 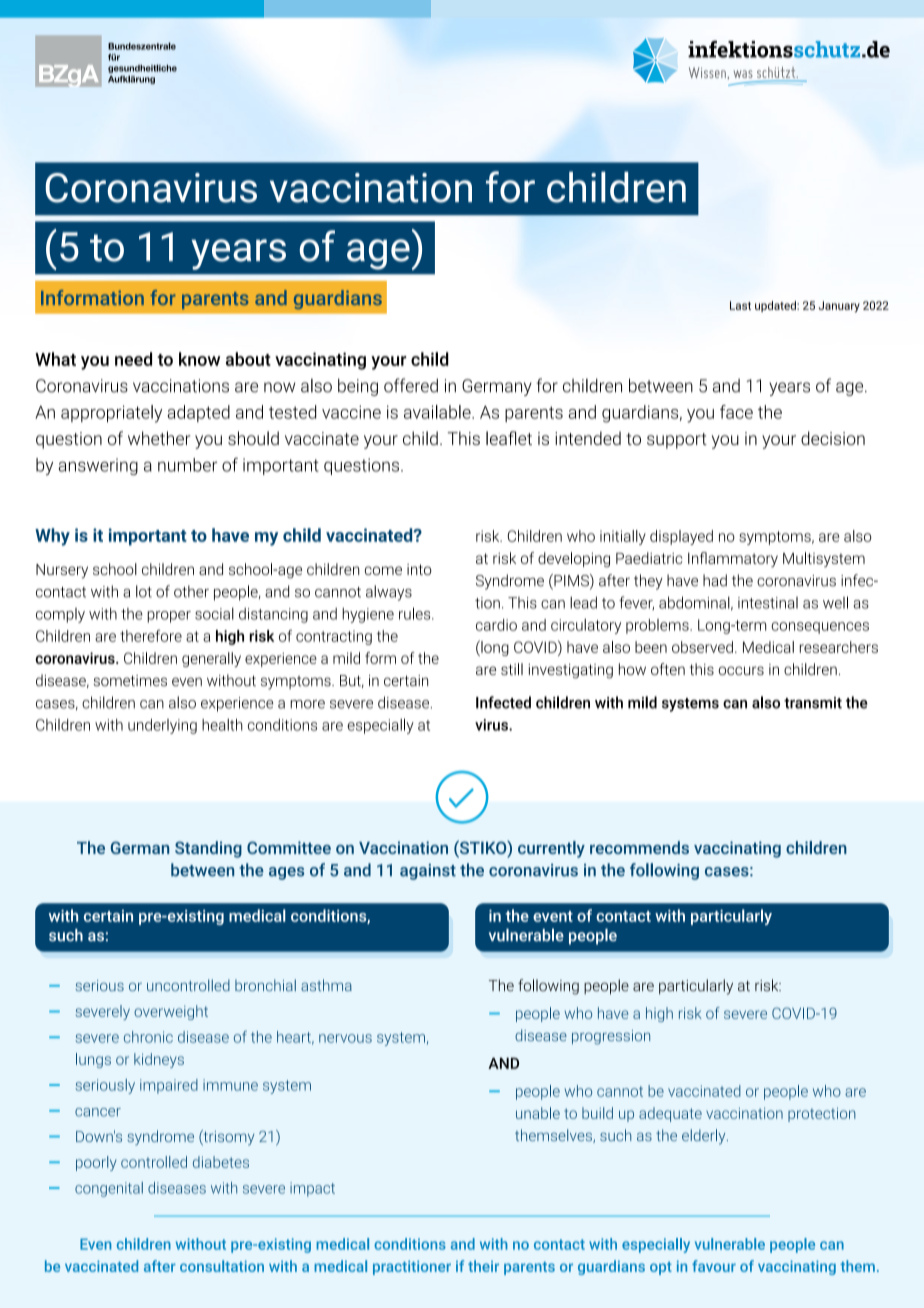 I want to click on occurs, so click(x=741, y=670).
